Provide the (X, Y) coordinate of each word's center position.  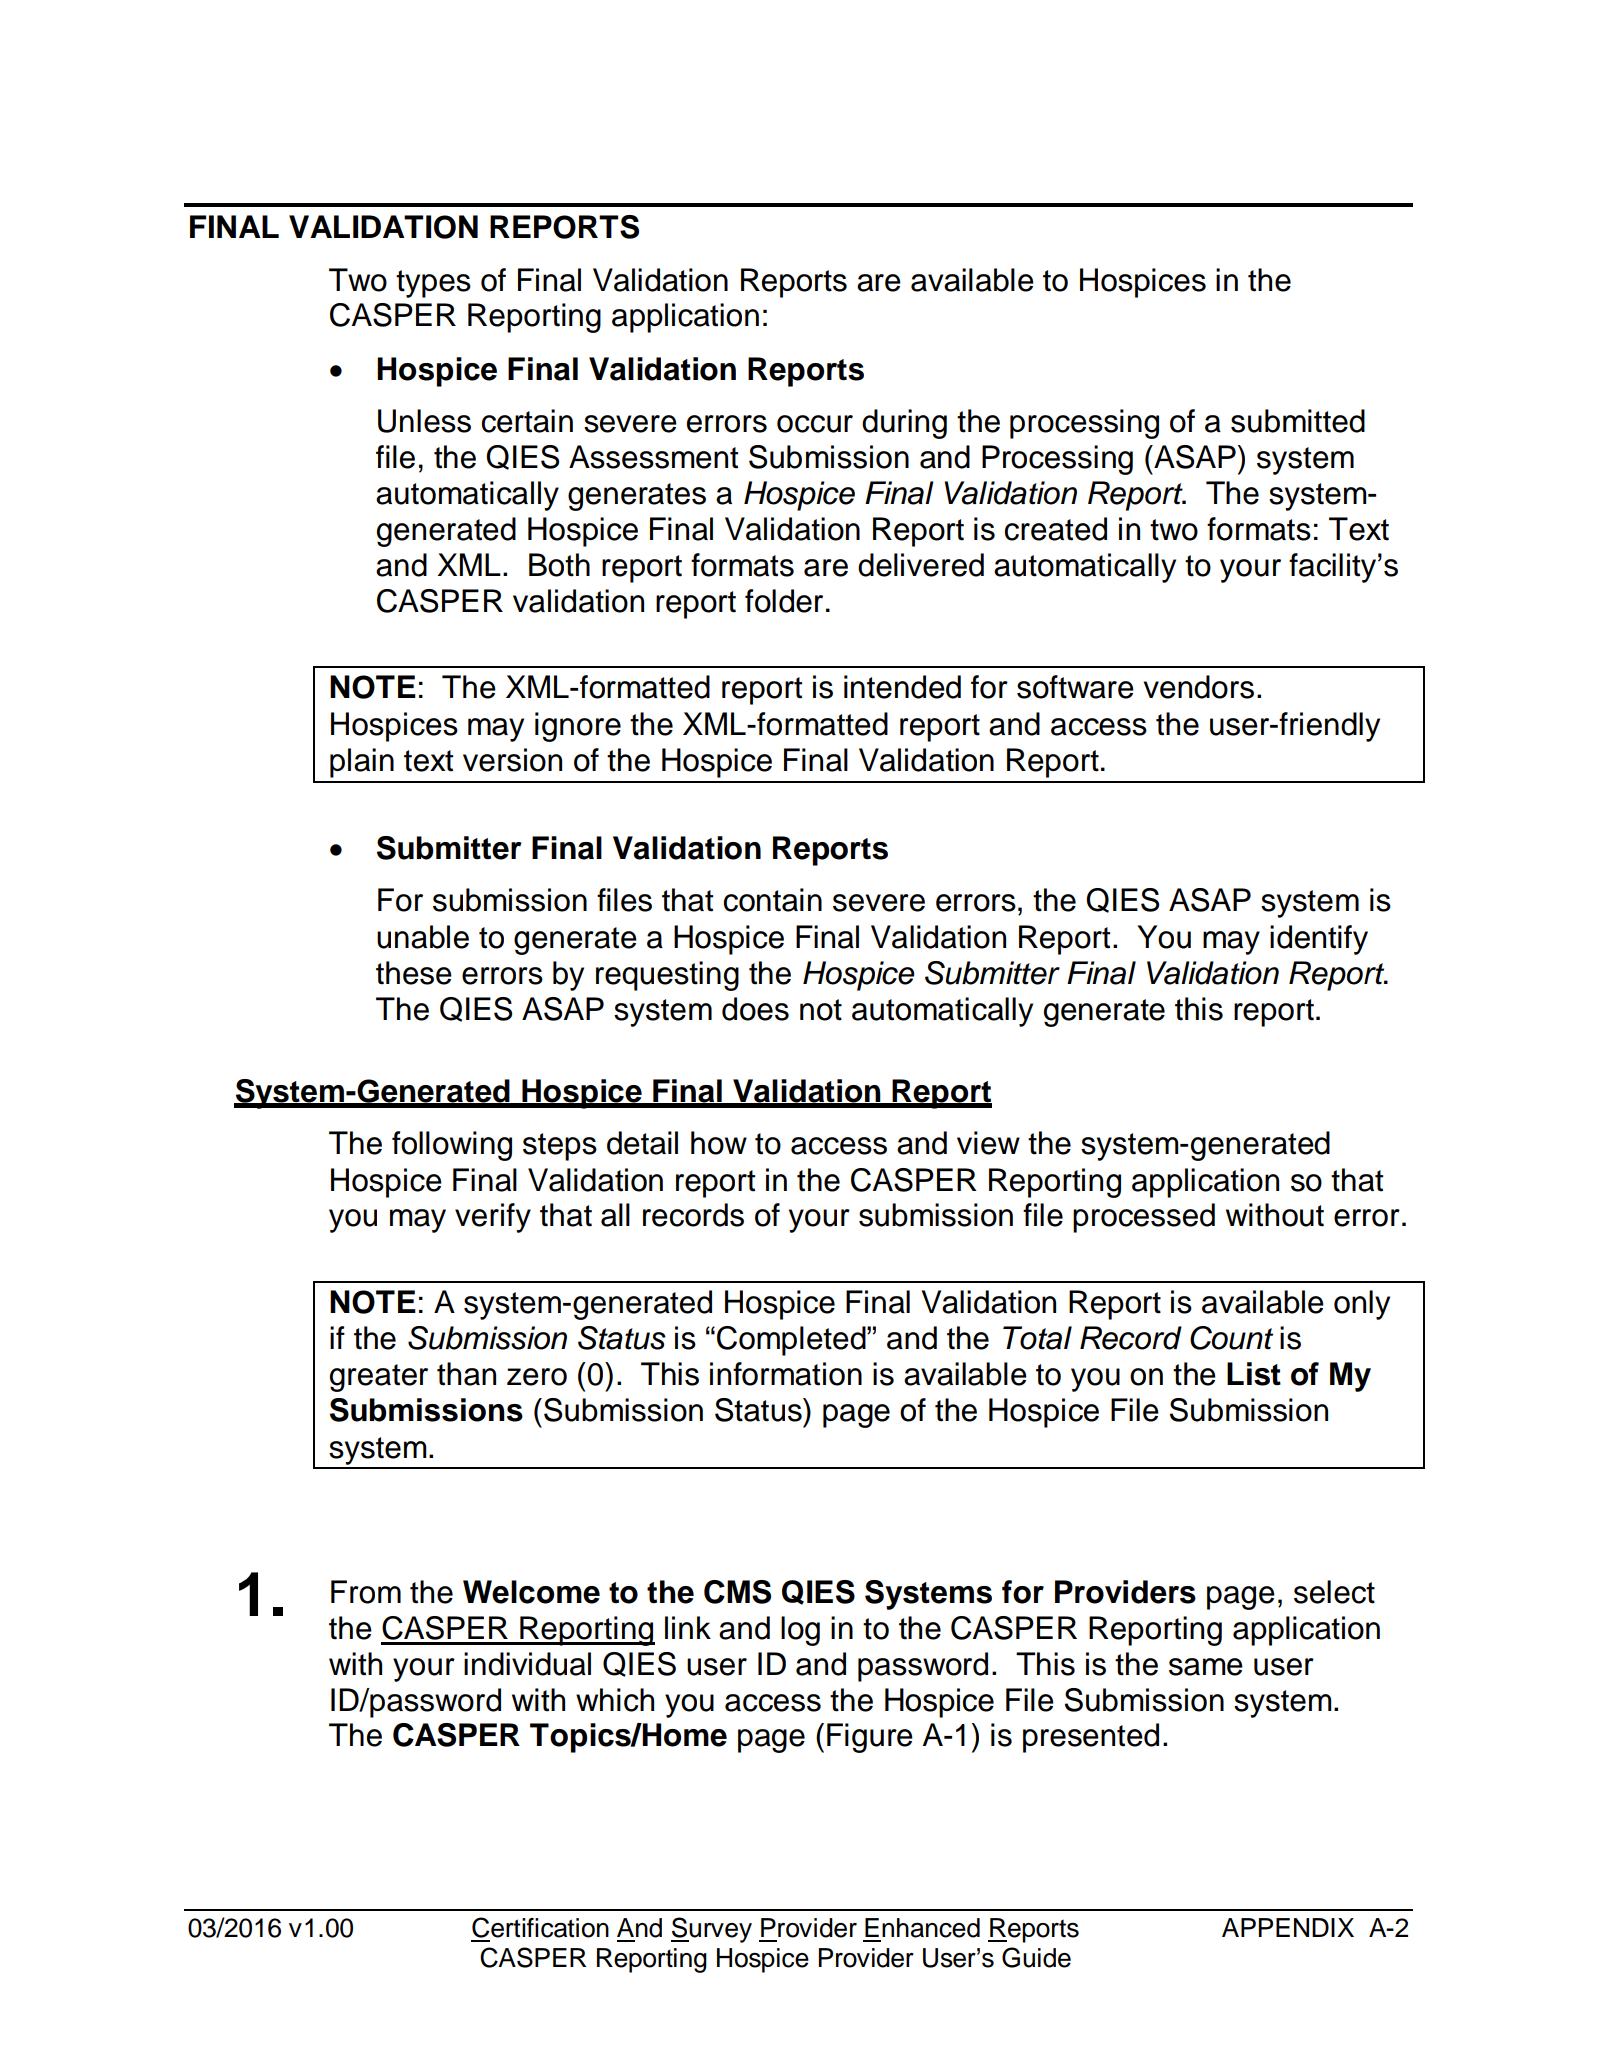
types (433, 284)
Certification (540, 1927)
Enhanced (922, 1928)
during (904, 424)
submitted (1298, 421)
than (466, 1374)
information (786, 1374)
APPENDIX (1288, 1927)
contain (773, 900)
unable (423, 937)
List (1254, 1374)
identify (1319, 940)
